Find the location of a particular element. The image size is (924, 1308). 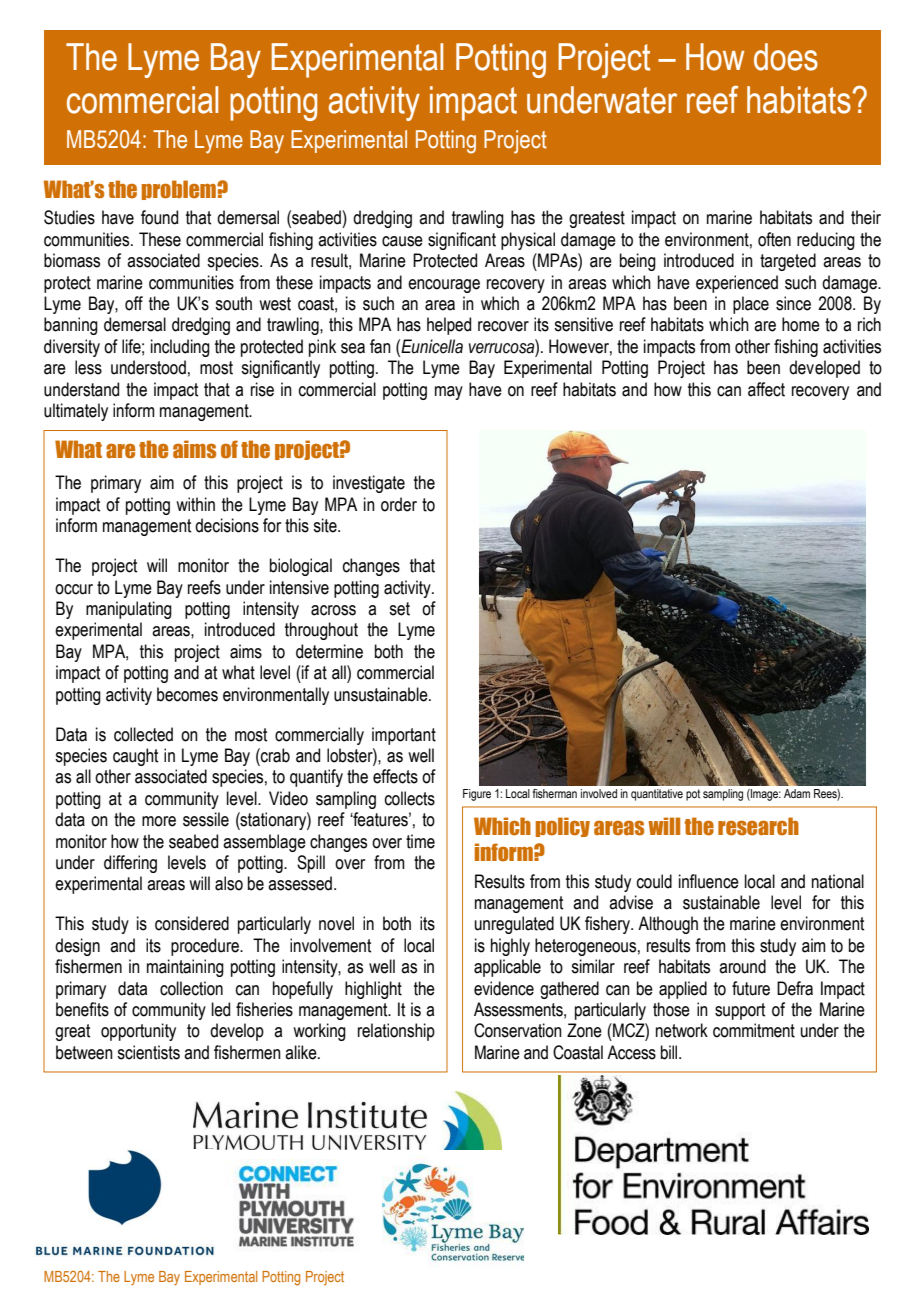

home is located at coordinates (801, 324).
